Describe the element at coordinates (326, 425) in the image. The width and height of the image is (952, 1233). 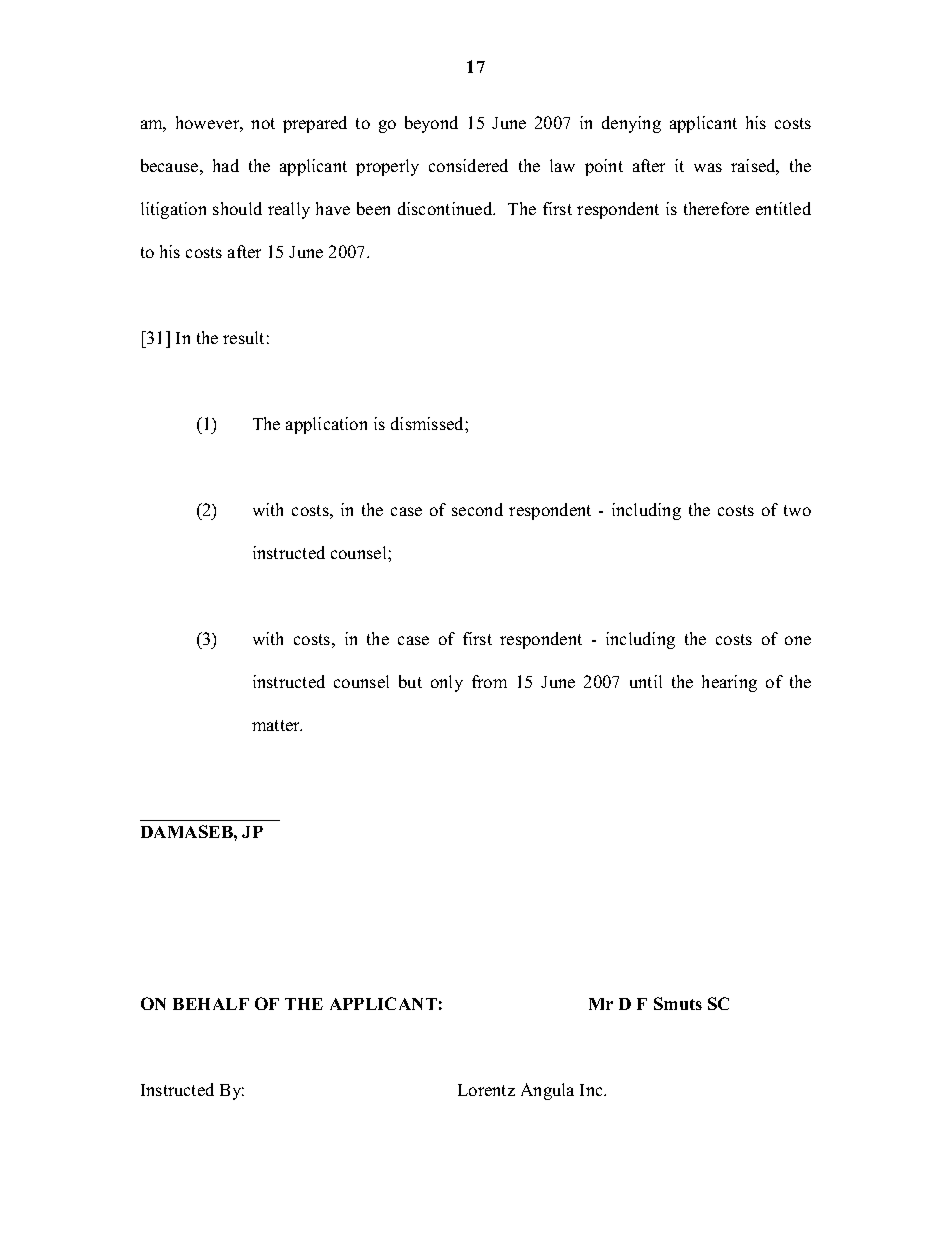
I see `application` at that location.
